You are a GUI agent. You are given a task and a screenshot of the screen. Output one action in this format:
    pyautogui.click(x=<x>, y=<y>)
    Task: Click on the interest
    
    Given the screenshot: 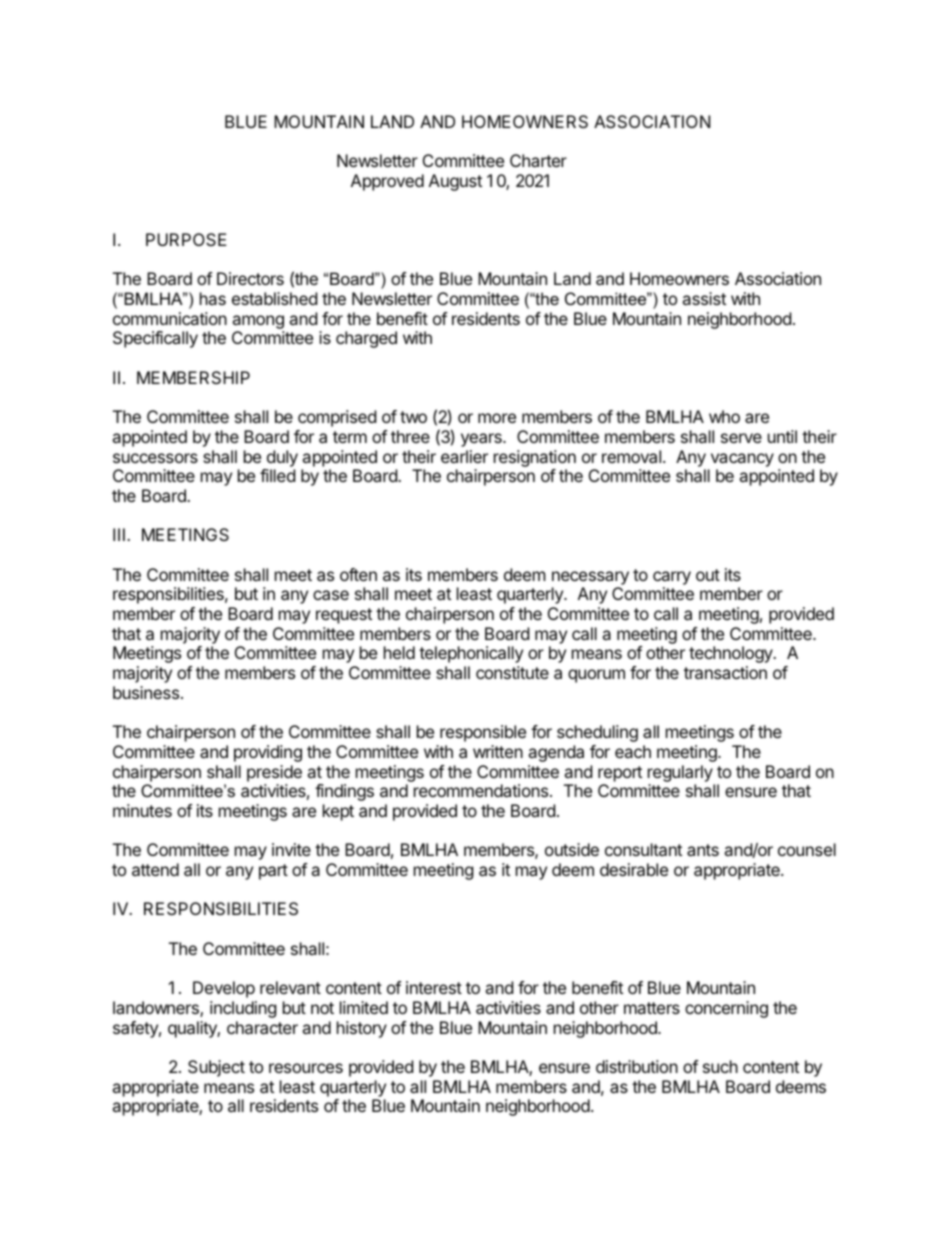 What is the action you would take?
    pyautogui.click(x=434, y=987)
